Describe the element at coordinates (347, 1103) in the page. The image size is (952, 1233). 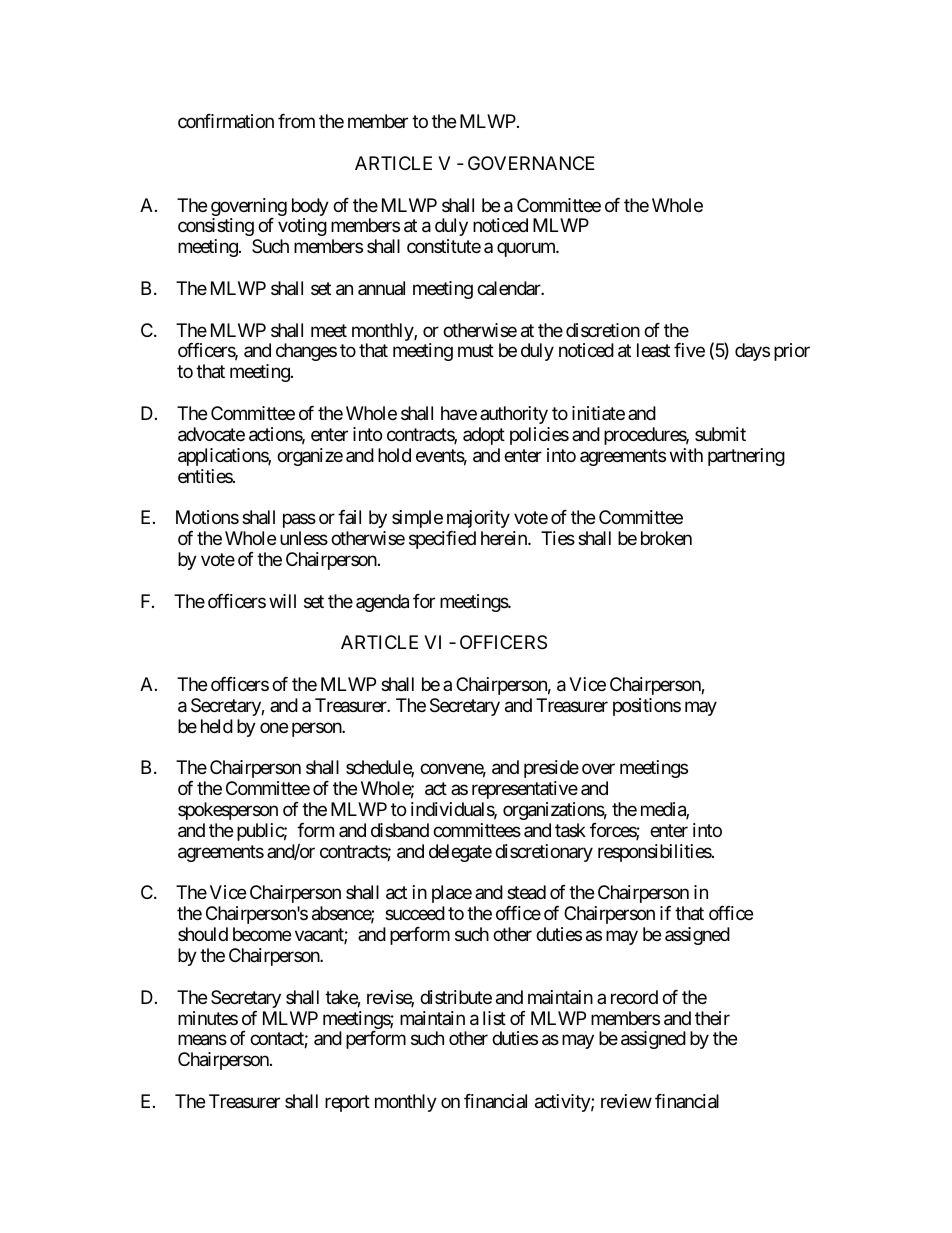
I see `report` at that location.
